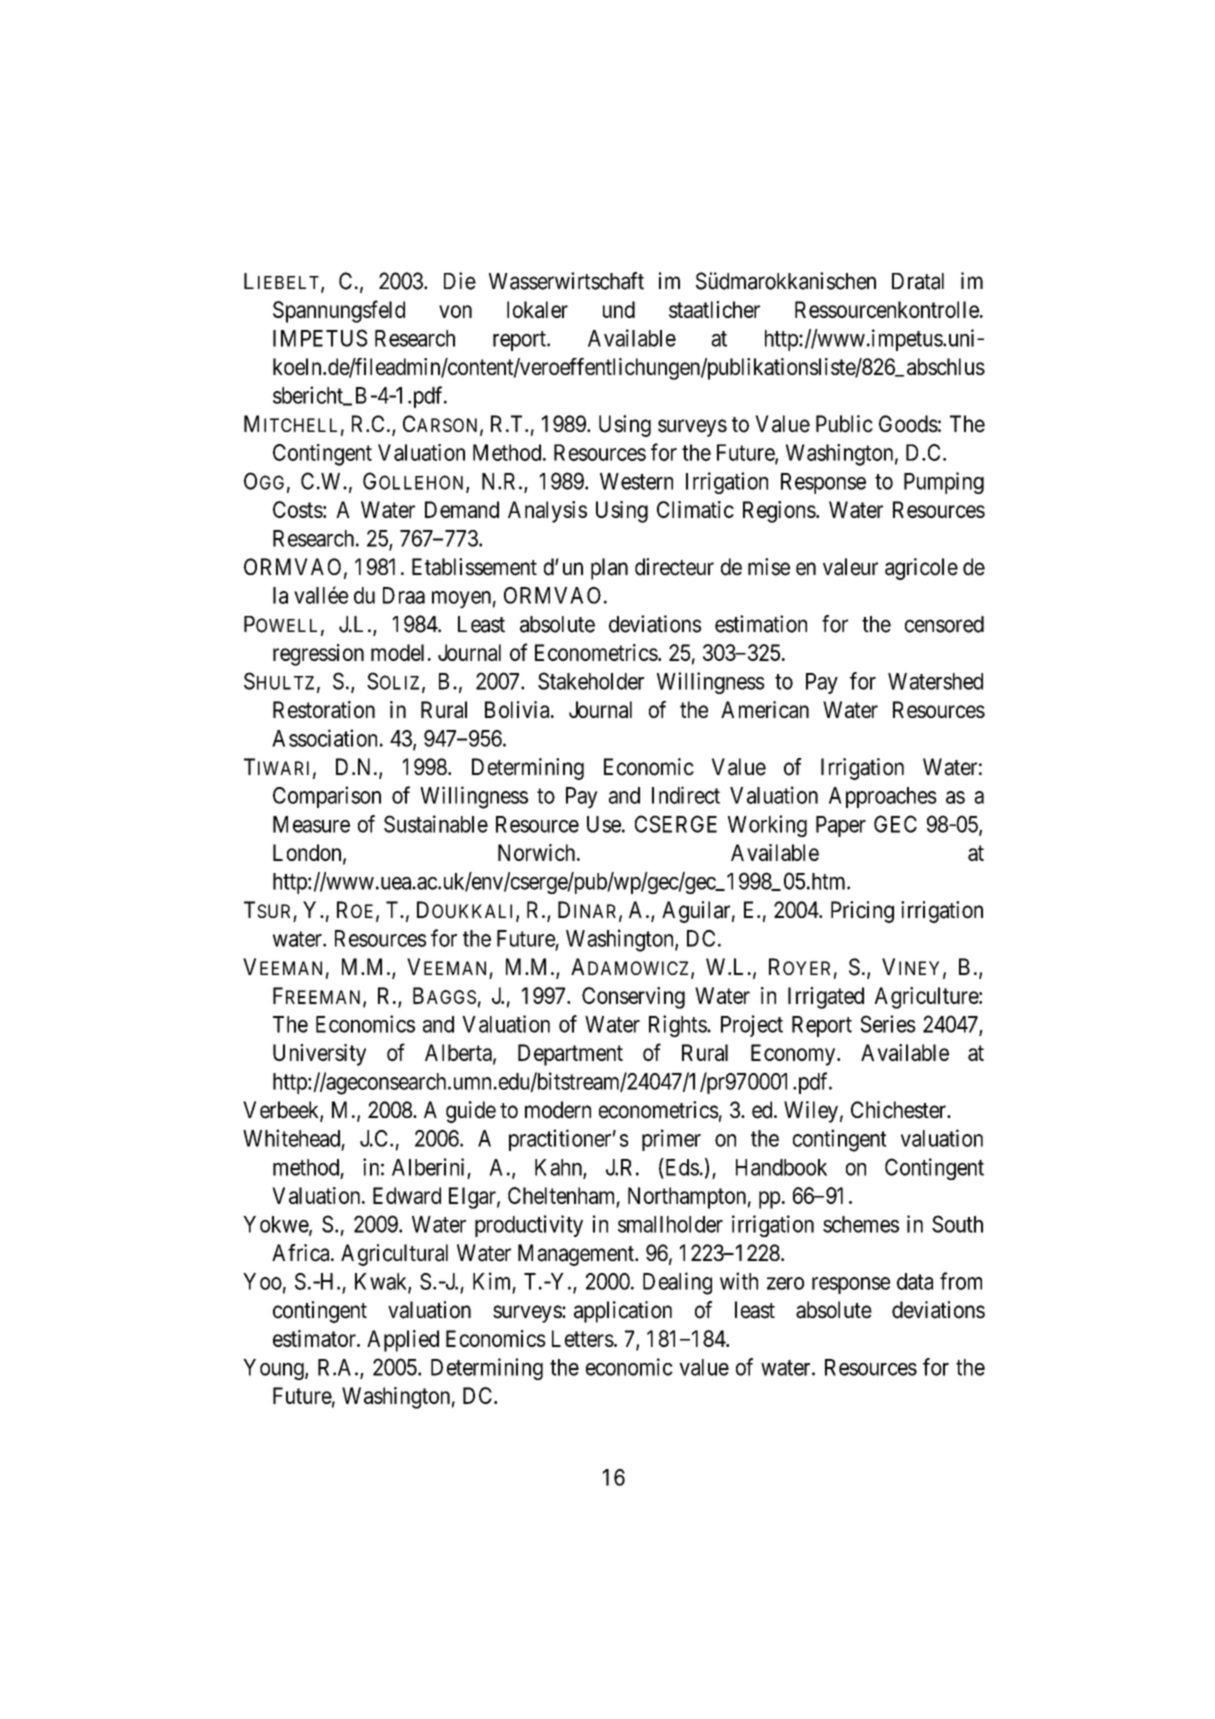 The height and width of the page is (1719, 1215). Describe the element at coordinates (900, 1110) in the page. I see `Chichester` at that location.
